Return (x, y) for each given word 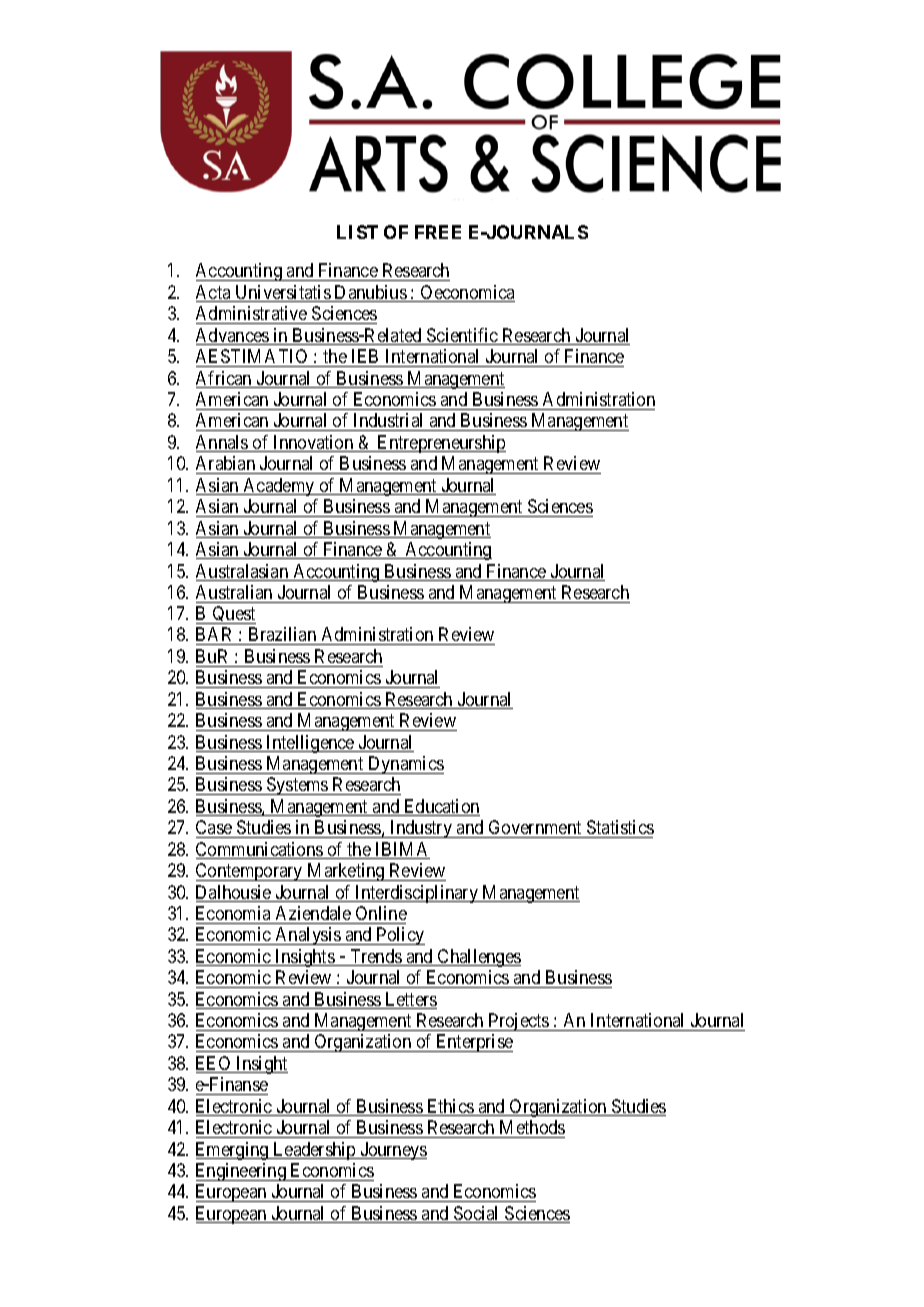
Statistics (620, 827)
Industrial (389, 422)
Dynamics (405, 765)
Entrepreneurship (441, 444)
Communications (260, 850)
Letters (410, 1000)
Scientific (462, 336)
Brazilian (282, 636)
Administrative (251, 313)
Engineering (242, 1172)
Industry (421, 829)
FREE (438, 232)
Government (535, 827)
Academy (279, 487)
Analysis (307, 936)
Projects (519, 1022)
